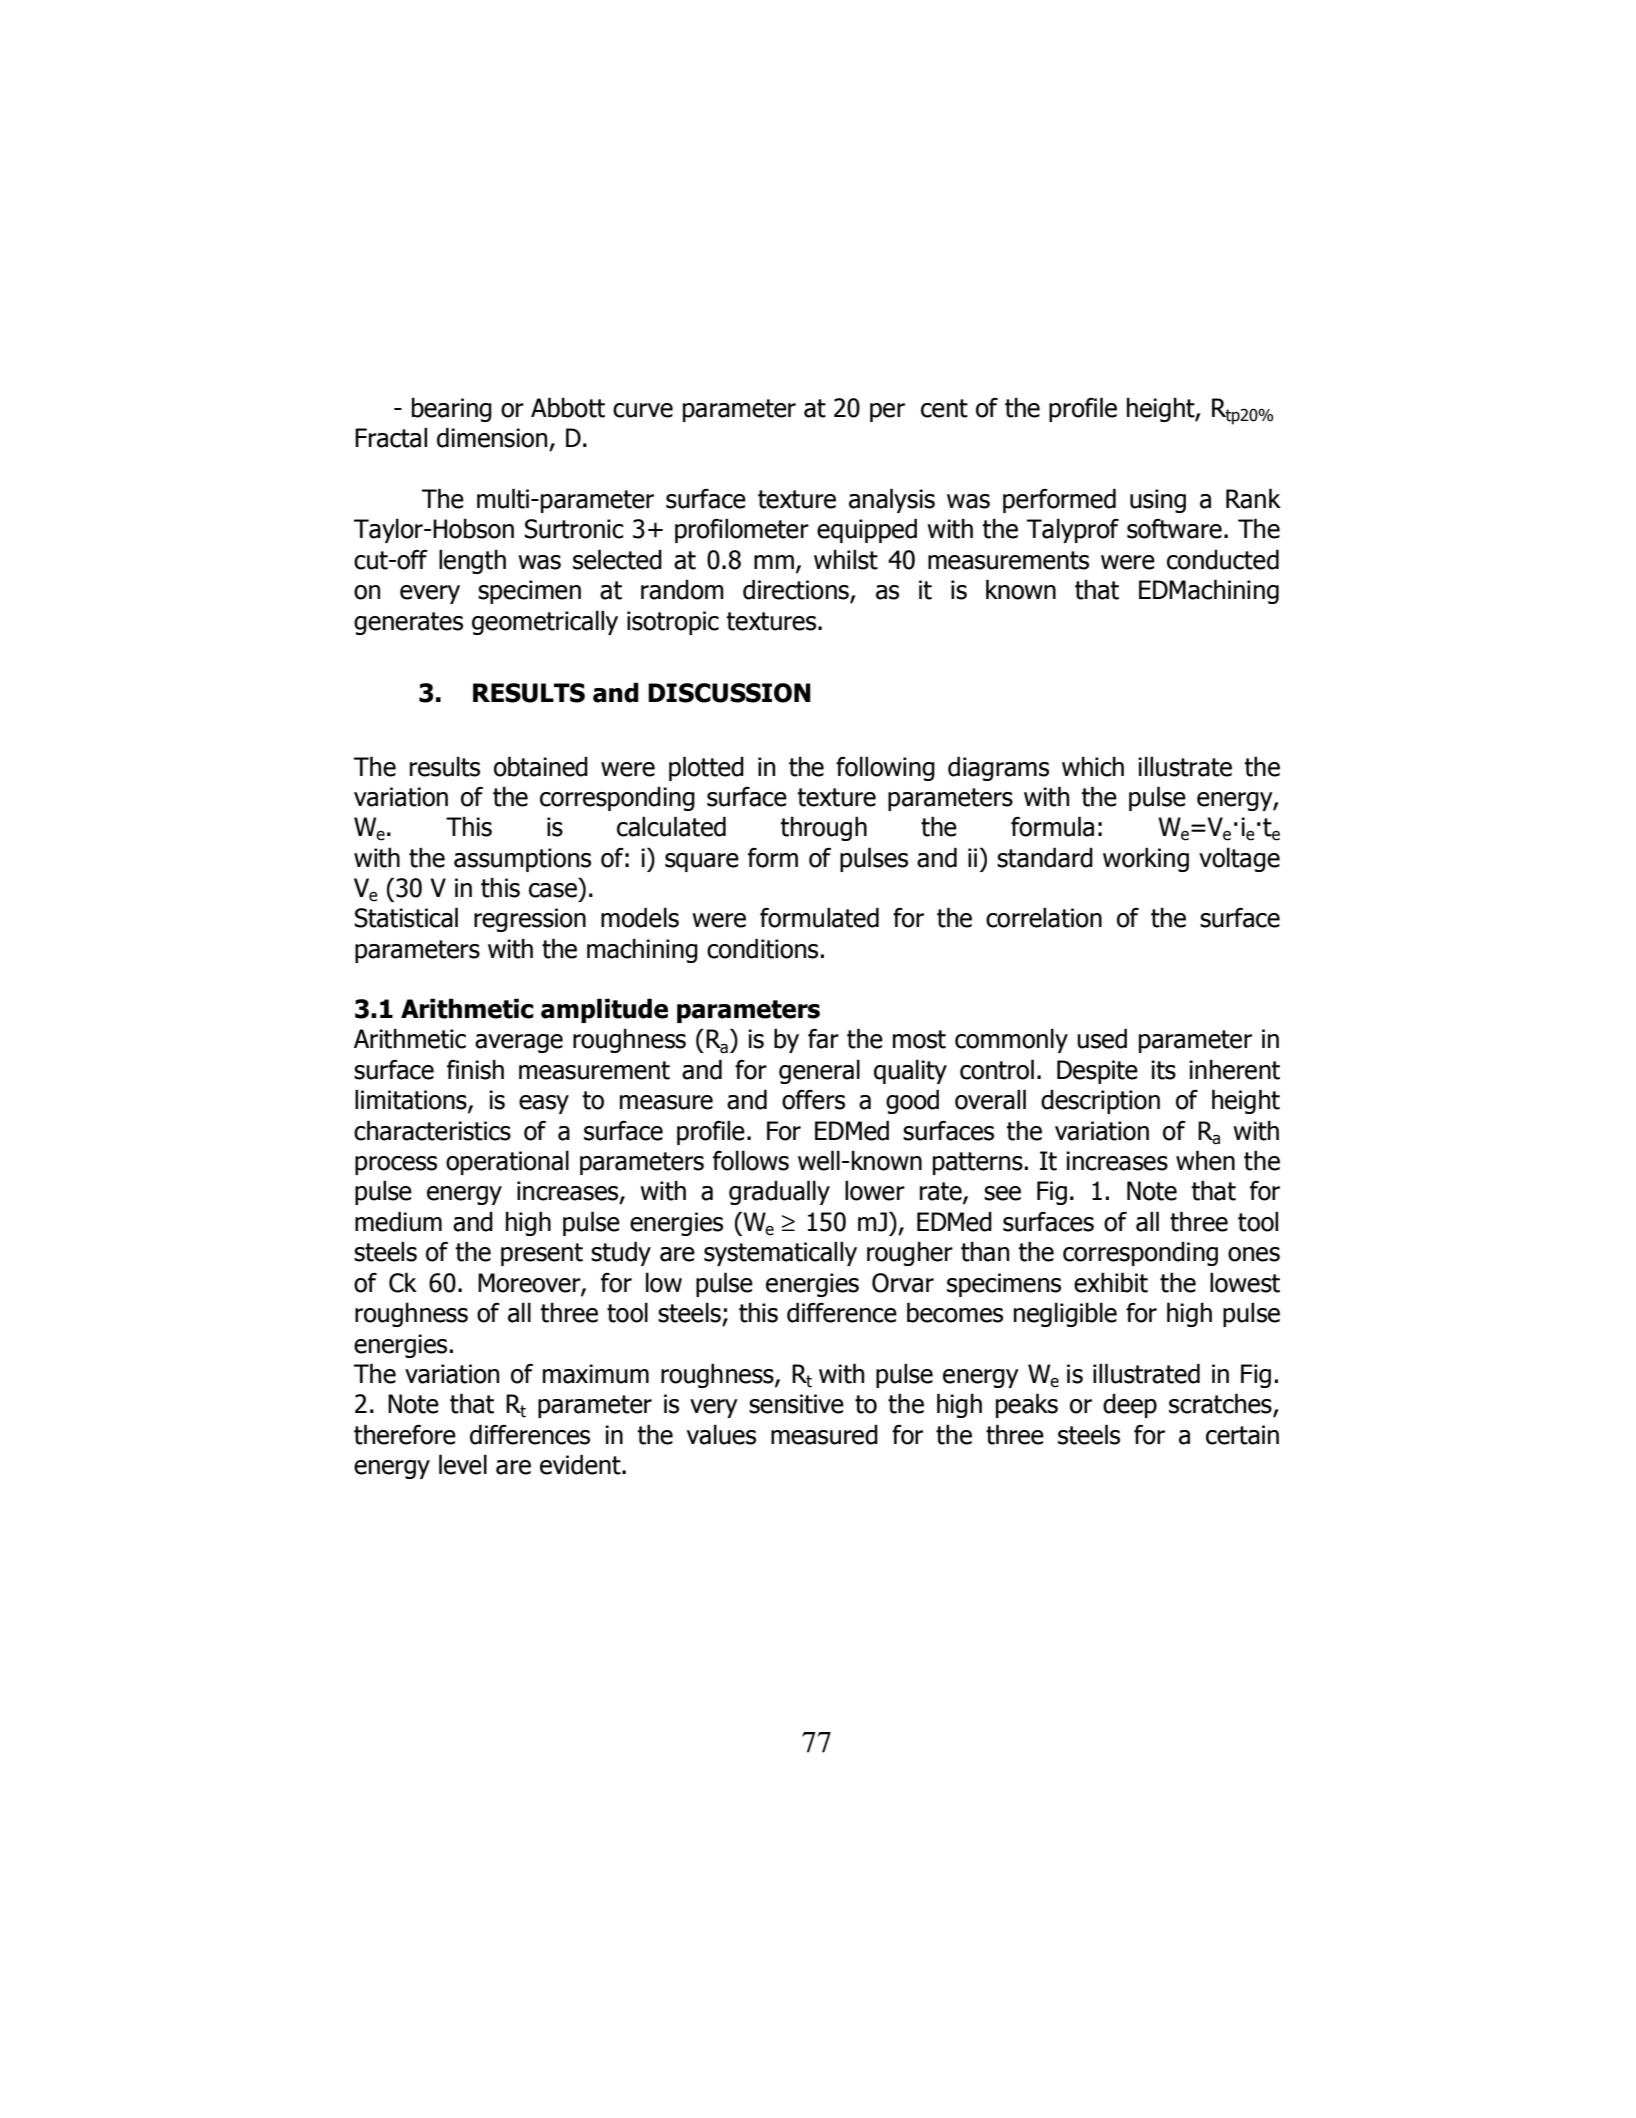 This document has height=2118, width=1636. I want to click on sensitive, so click(796, 1404).
